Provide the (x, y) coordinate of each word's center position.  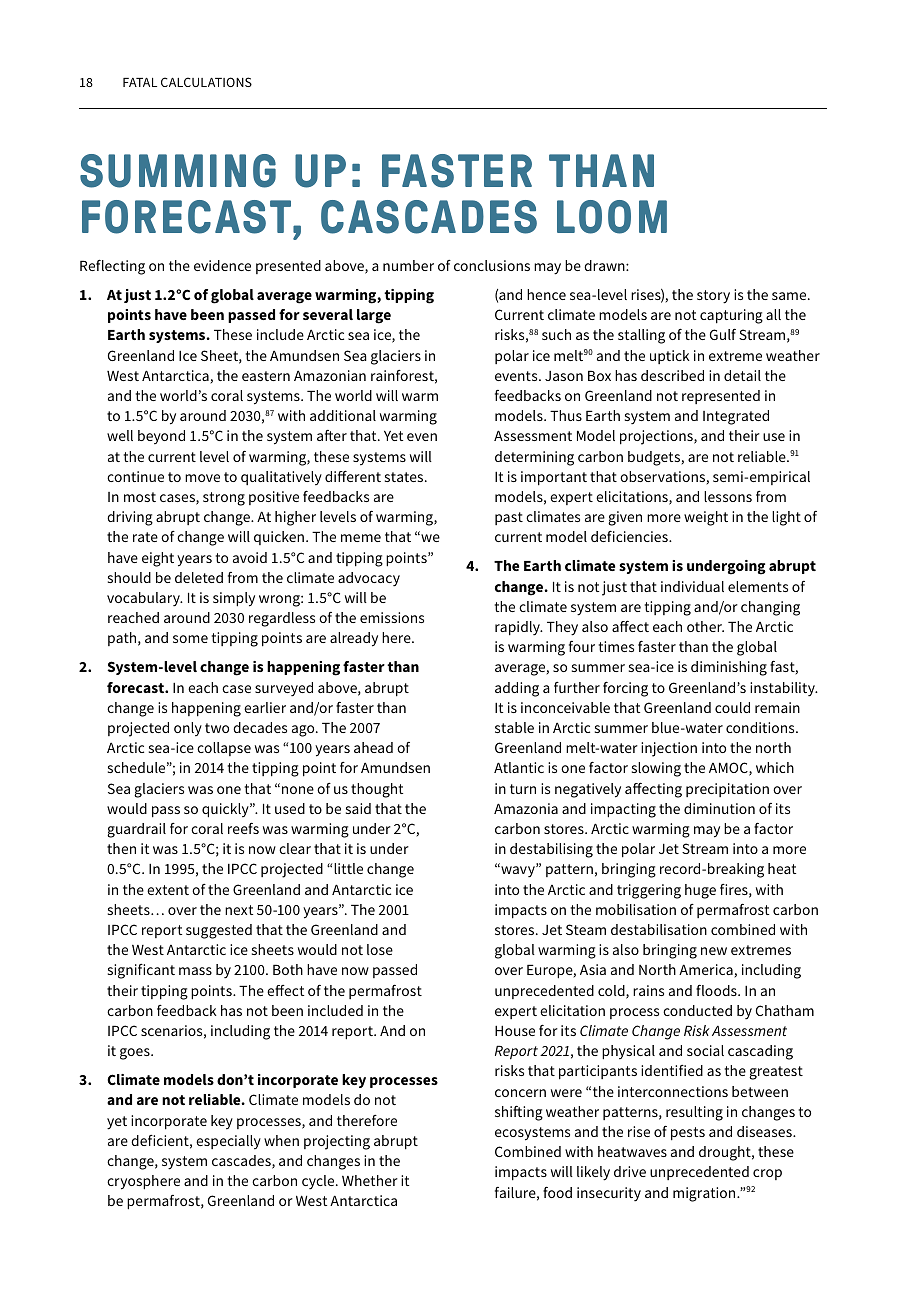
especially (228, 1142)
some (190, 639)
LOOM (612, 217)
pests (688, 1134)
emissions (392, 617)
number (408, 265)
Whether (370, 1180)
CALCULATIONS (206, 82)
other (705, 626)
